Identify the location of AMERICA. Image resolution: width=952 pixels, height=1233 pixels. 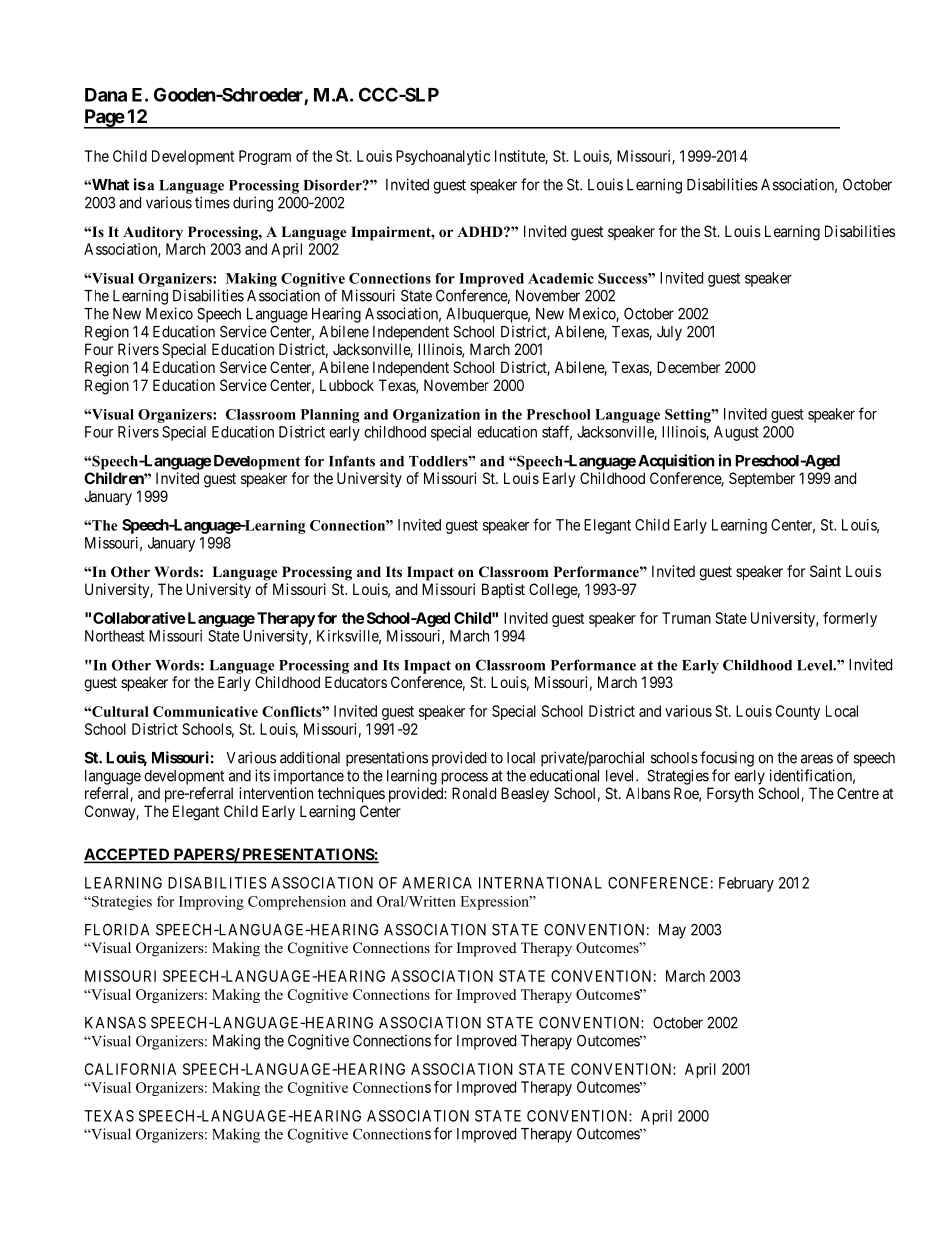
(437, 883).
